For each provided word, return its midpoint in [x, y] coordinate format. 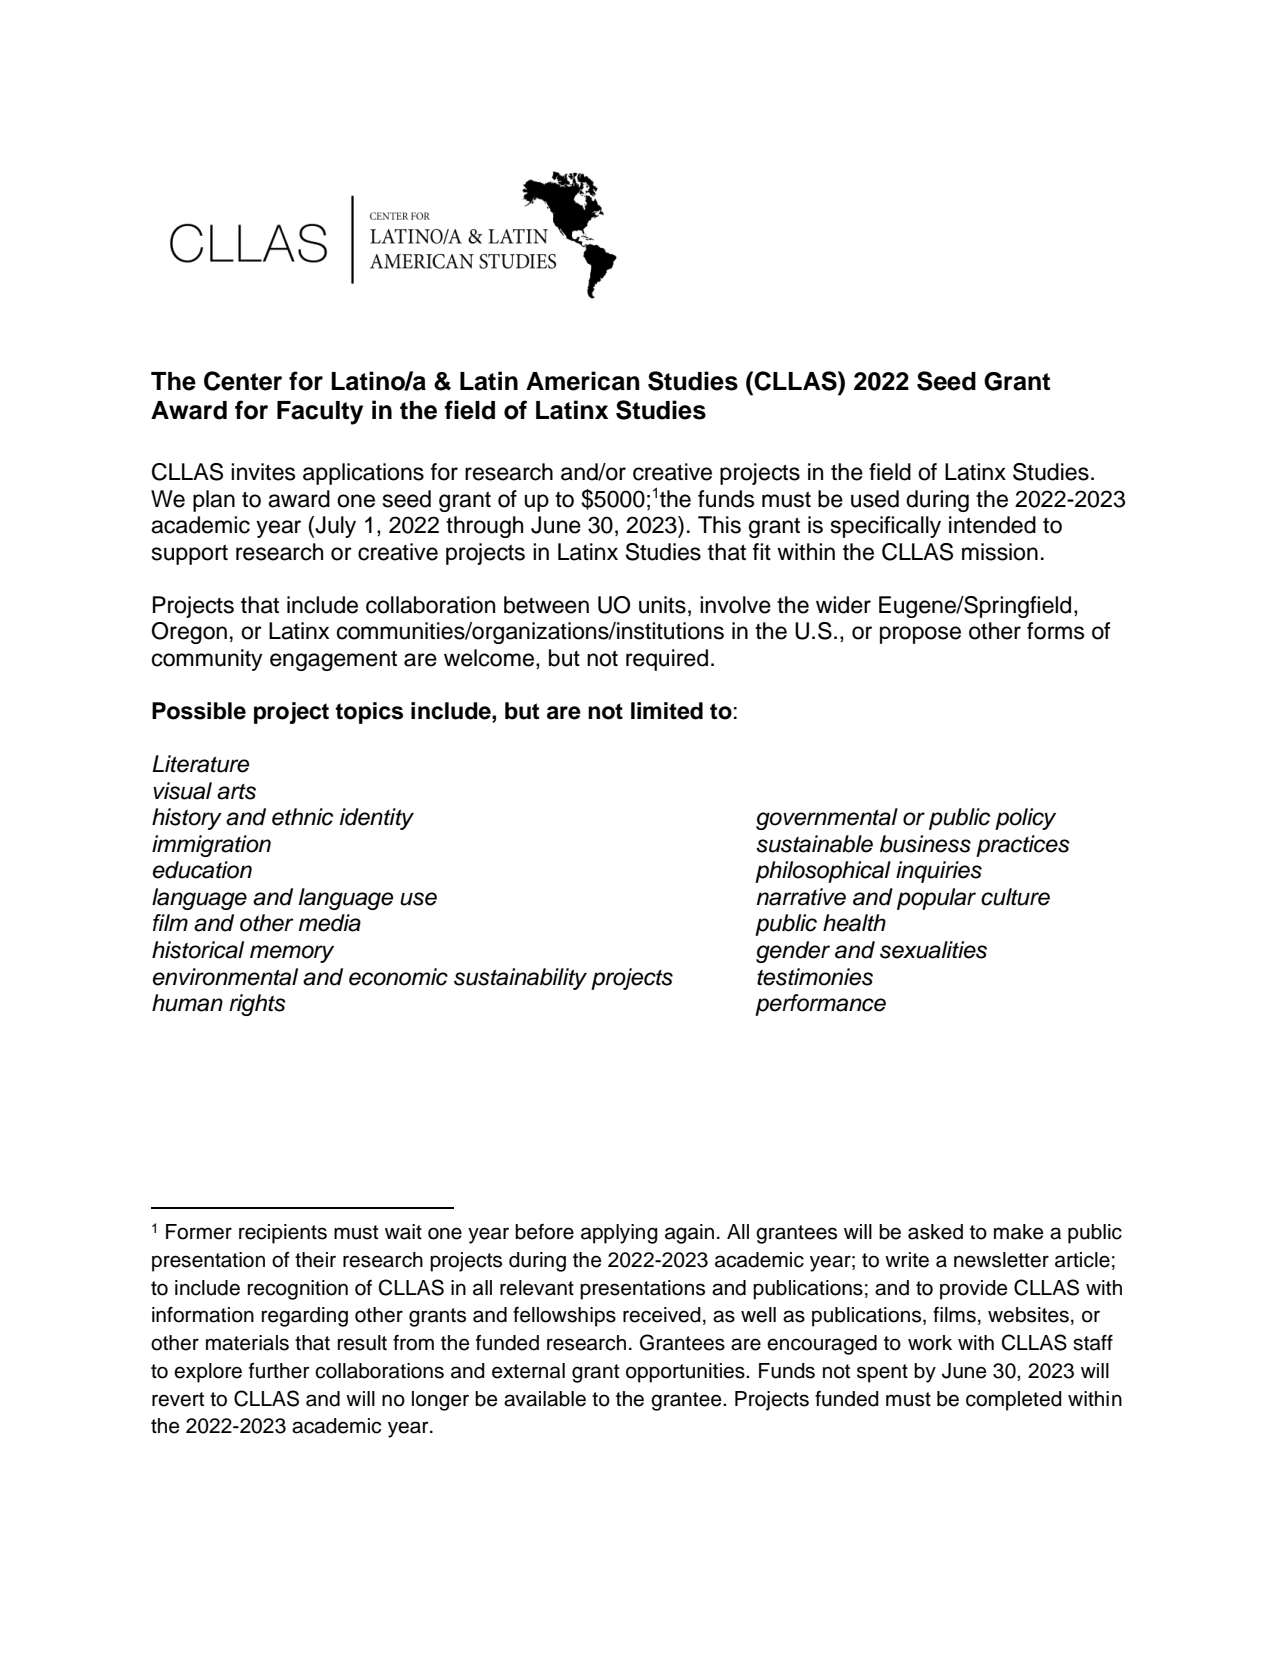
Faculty [320, 413]
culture [1015, 897]
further [279, 1371]
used [875, 499]
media [330, 923]
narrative [801, 897]
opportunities [686, 1373]
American [583, 381]
